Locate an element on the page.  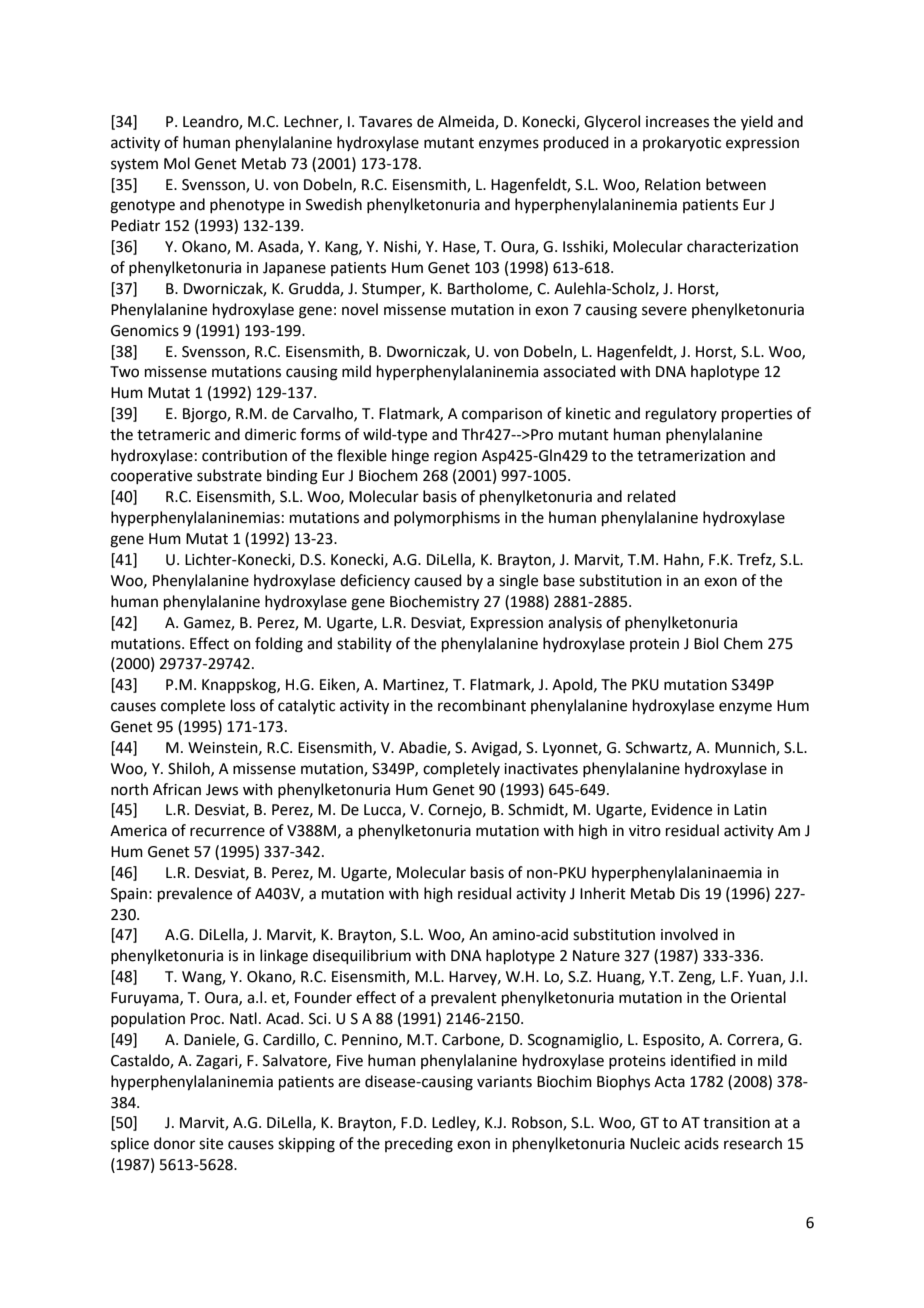
Two is located at coordinates (124, 372).
